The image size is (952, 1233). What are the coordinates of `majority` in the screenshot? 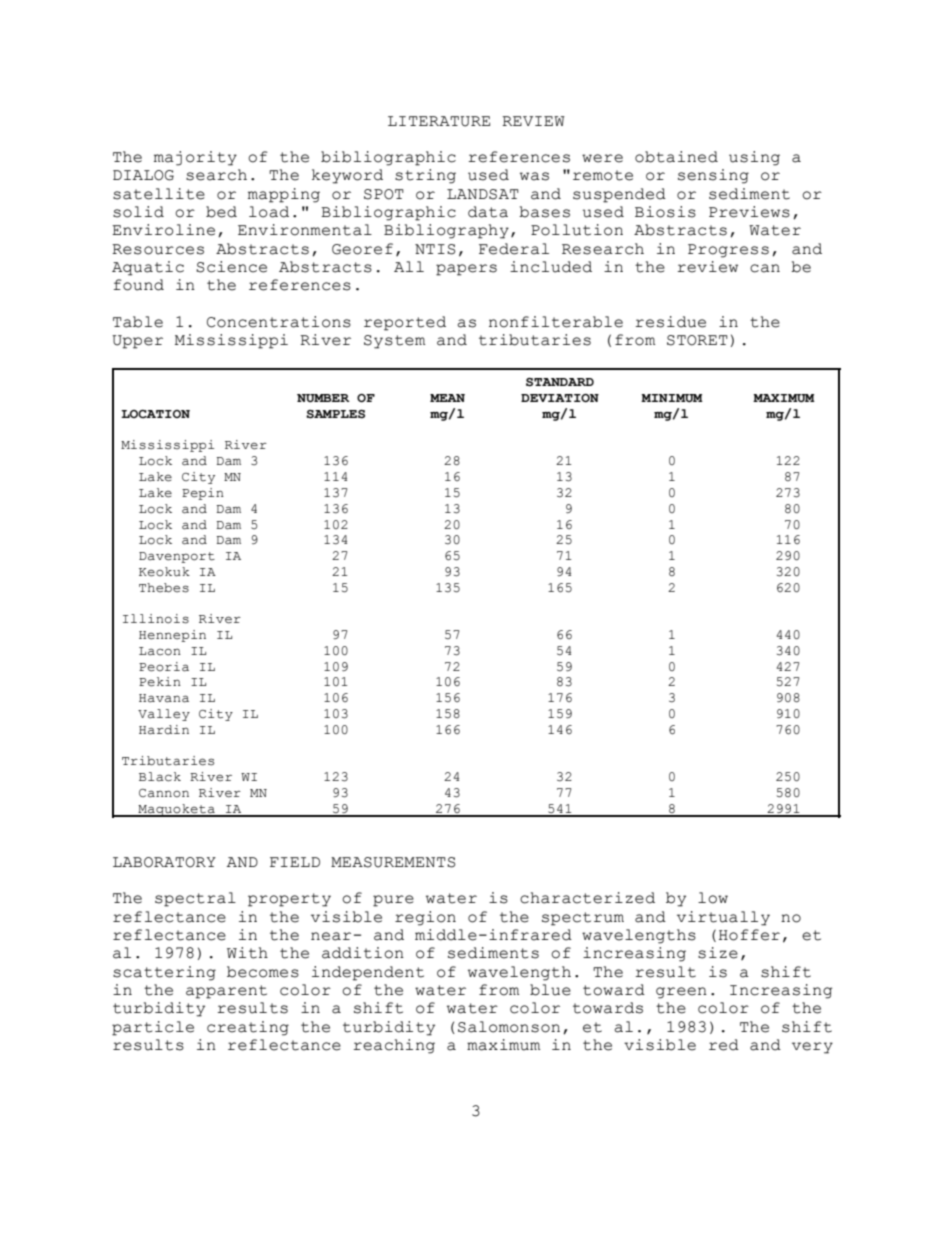 It's located at (195, 158).
